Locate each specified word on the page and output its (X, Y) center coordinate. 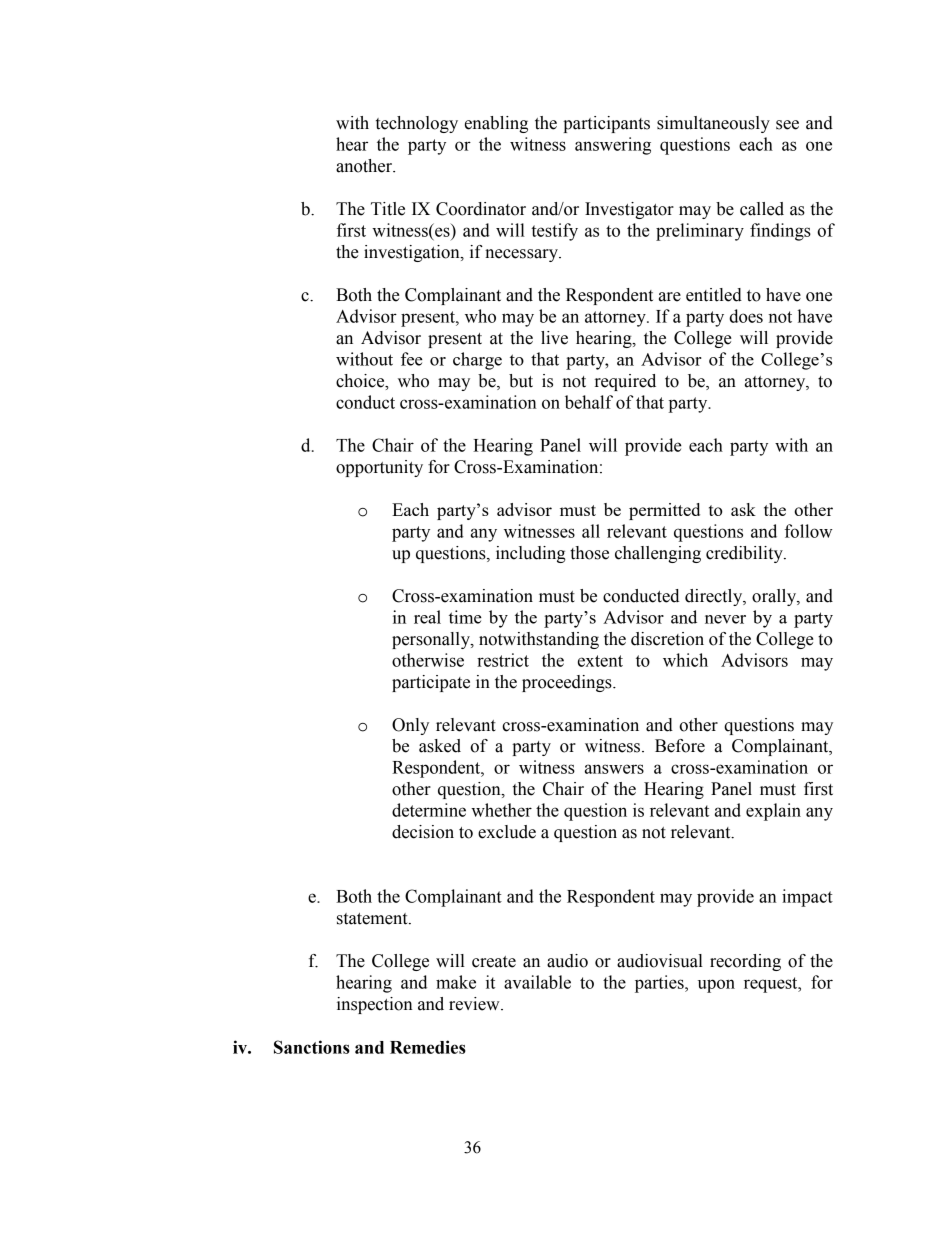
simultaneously (713, 124)
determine (429, 810)
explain (773, 812)
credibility (745, 554)
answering (613, 146)
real (427, 617)
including (531, 554)
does (746, 316)
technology (417, 124)
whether (501, 810)
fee (412, 359)
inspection (375, 1005)
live (554, 338)
